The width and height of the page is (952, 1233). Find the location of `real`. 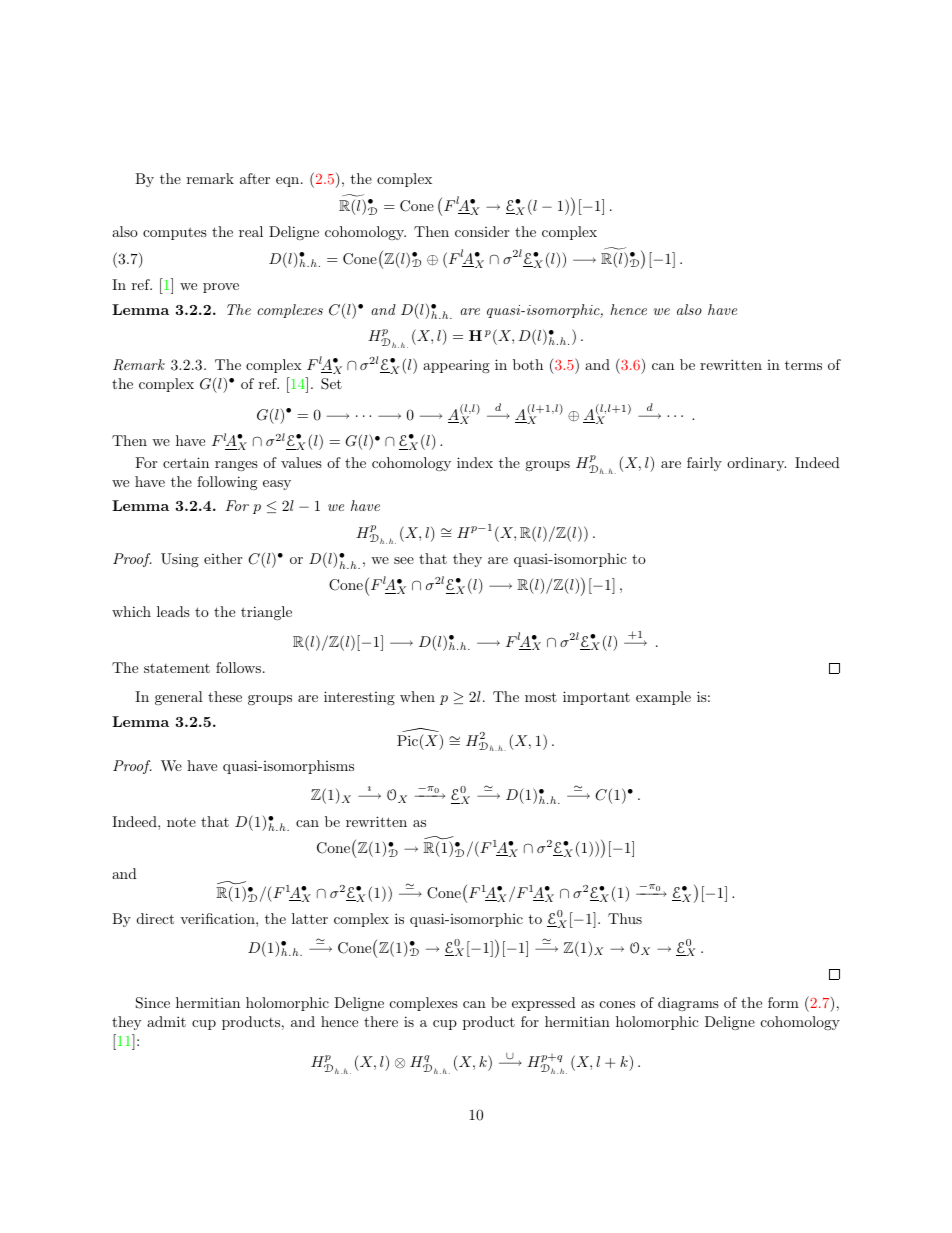

real is located at coordinates (251, 231).
